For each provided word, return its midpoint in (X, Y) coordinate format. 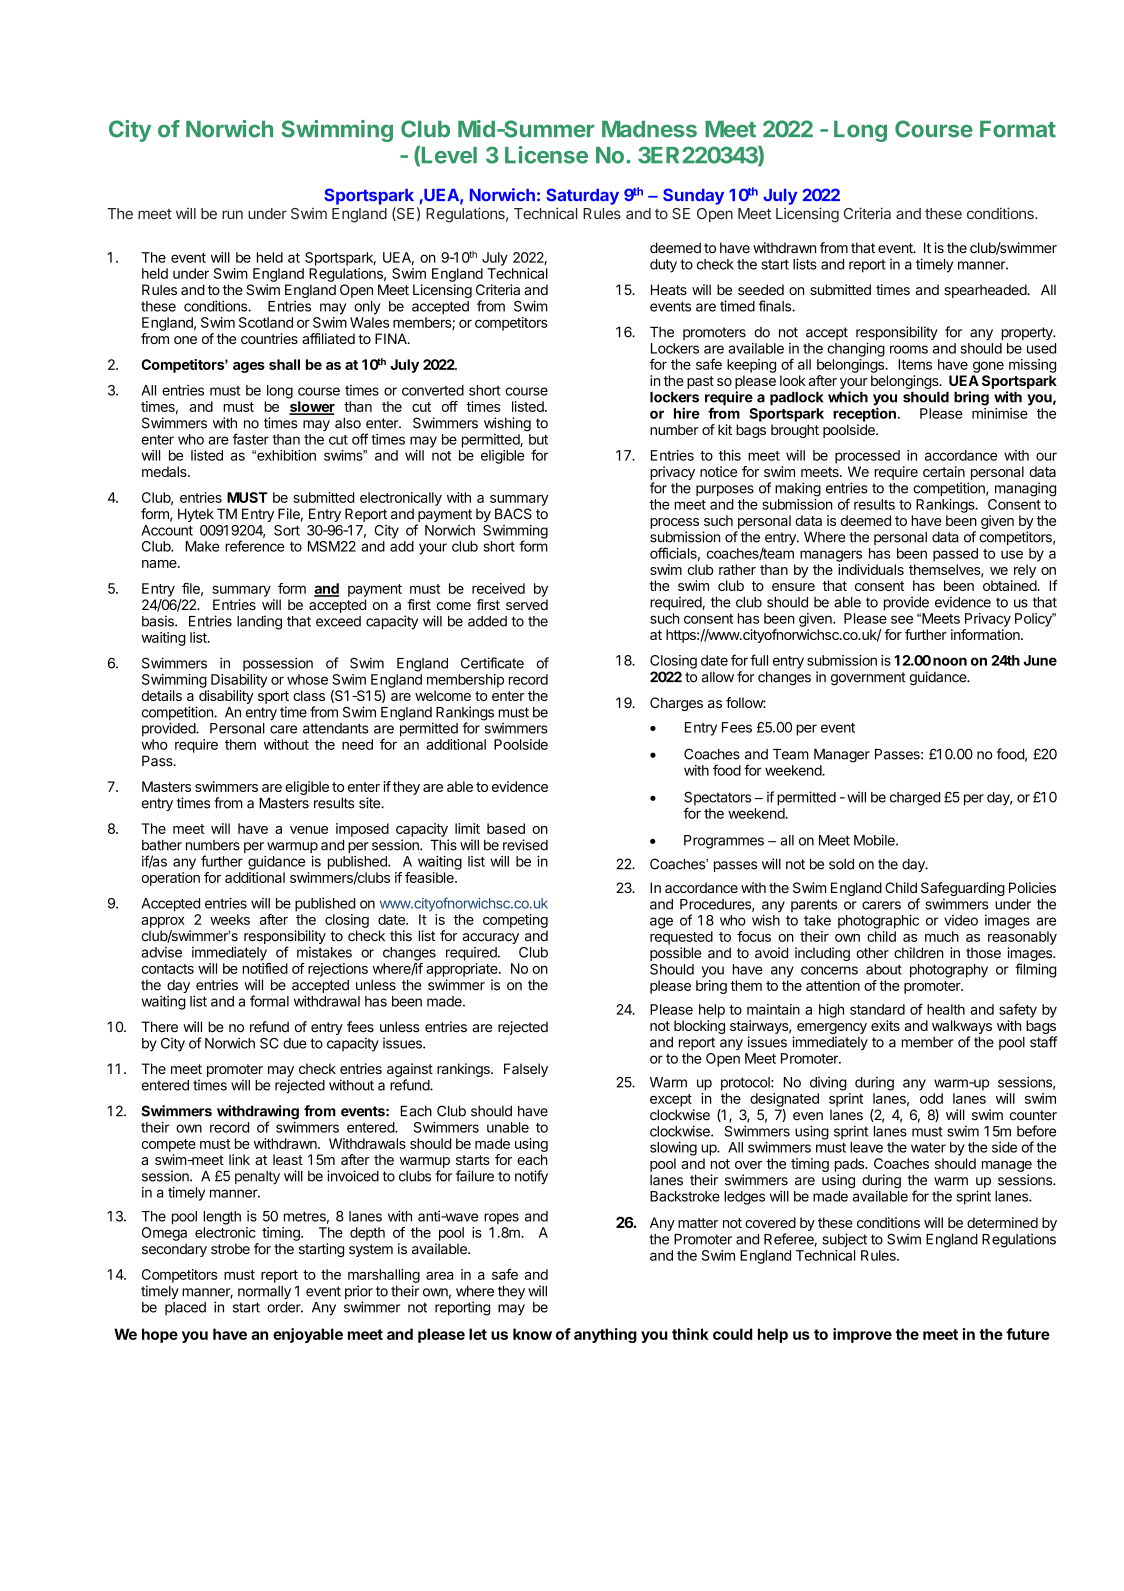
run (232, 214)
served (527, 604)
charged (915, 799)
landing (259, 622)
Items (915, 364)
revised (525, 845)
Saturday (582, 196)
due (295, 1043)
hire (687, 413)
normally (264, 1293)
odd (931, 1098)
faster (251, 439)
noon (950, 661)
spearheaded (986, 291)
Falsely (526, 1070)
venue (309, 830)
